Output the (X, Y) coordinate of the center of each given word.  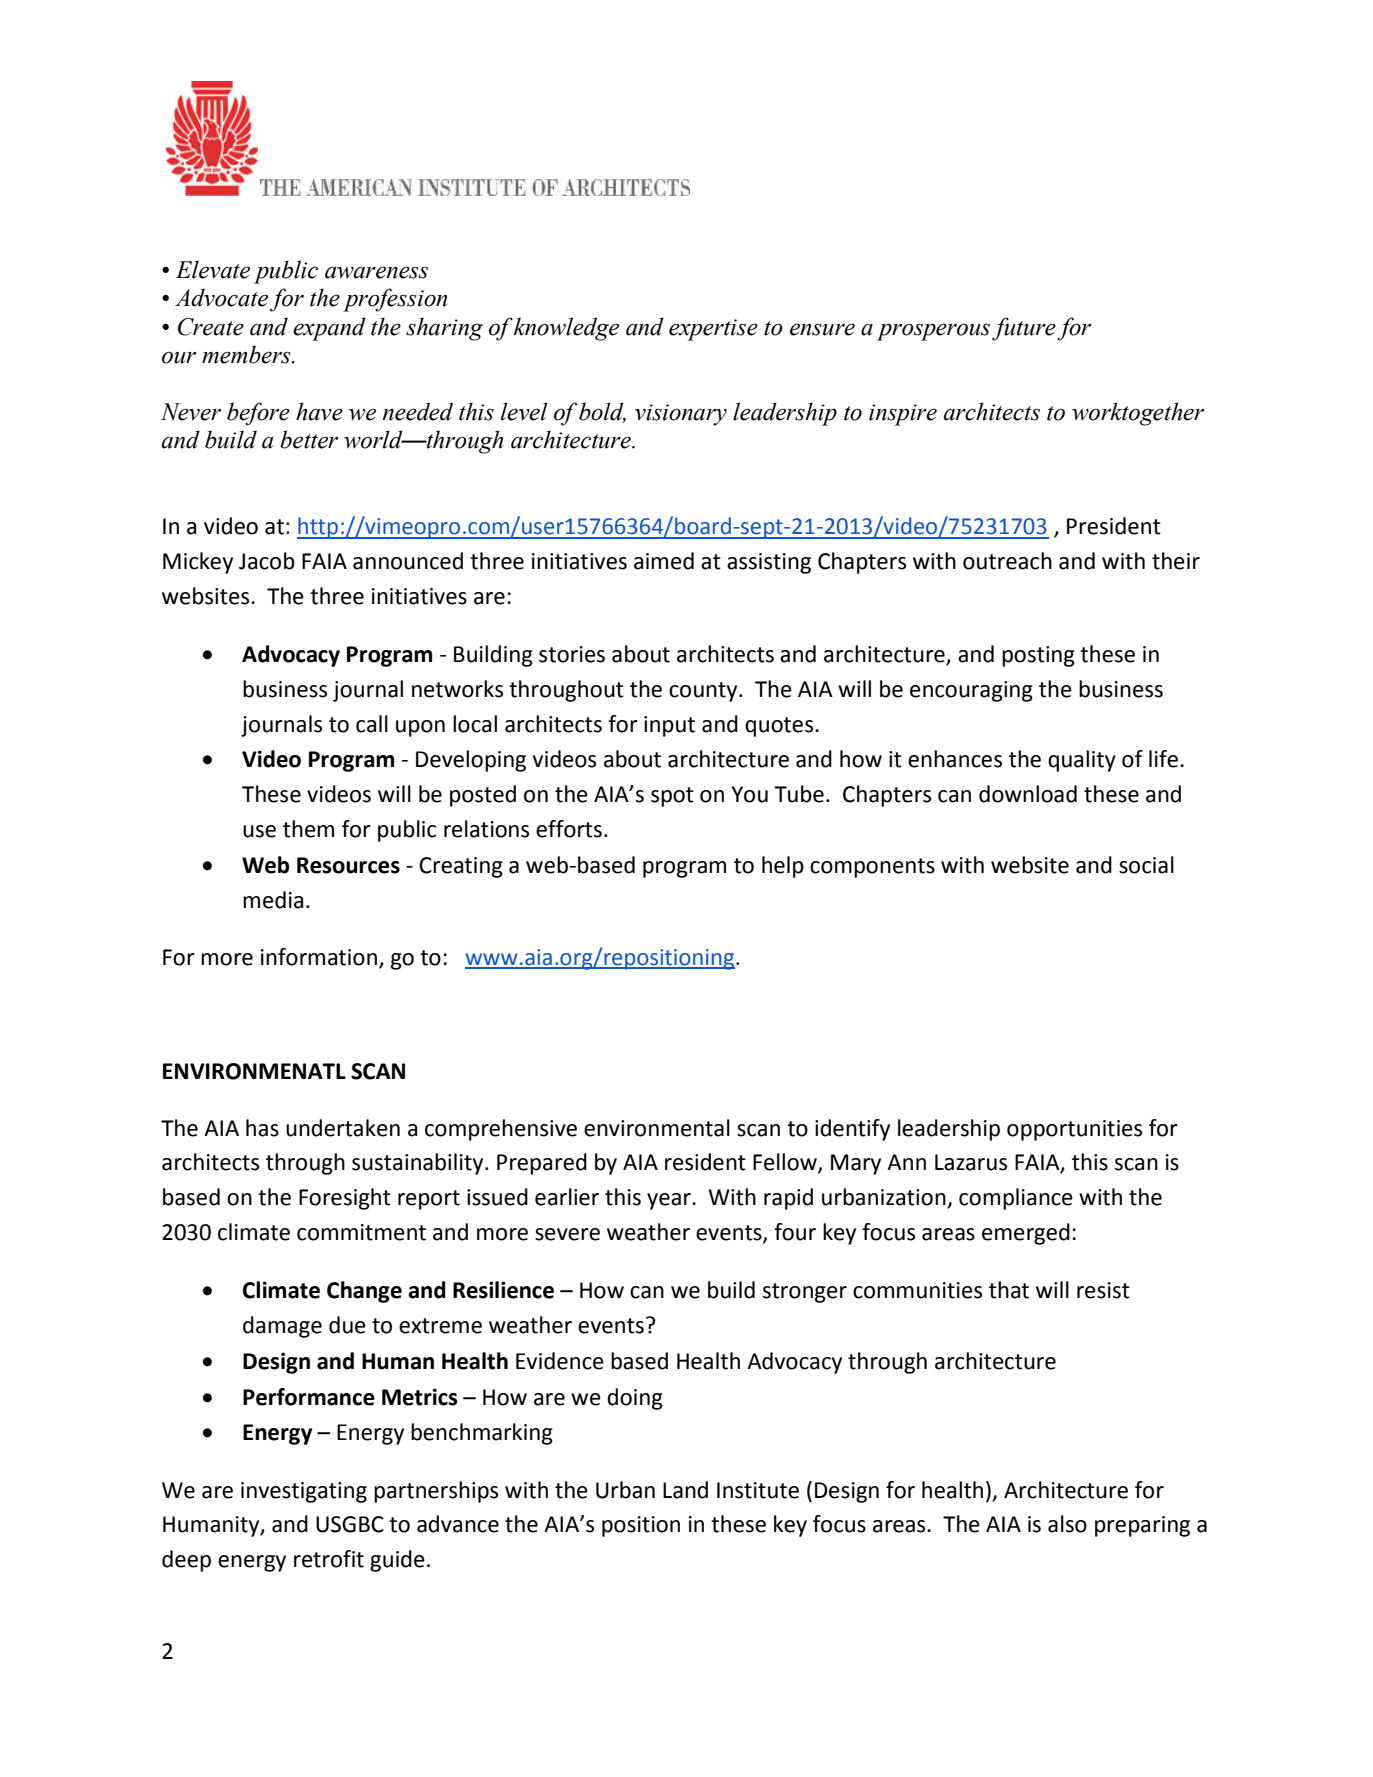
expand (329, 329)
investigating (304, 1492)
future (1024, 329)
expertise (713, 330)
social (1146, 865)
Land (685, 1490)
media (273, 900)
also (1067, 1524)
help (783, 867)
